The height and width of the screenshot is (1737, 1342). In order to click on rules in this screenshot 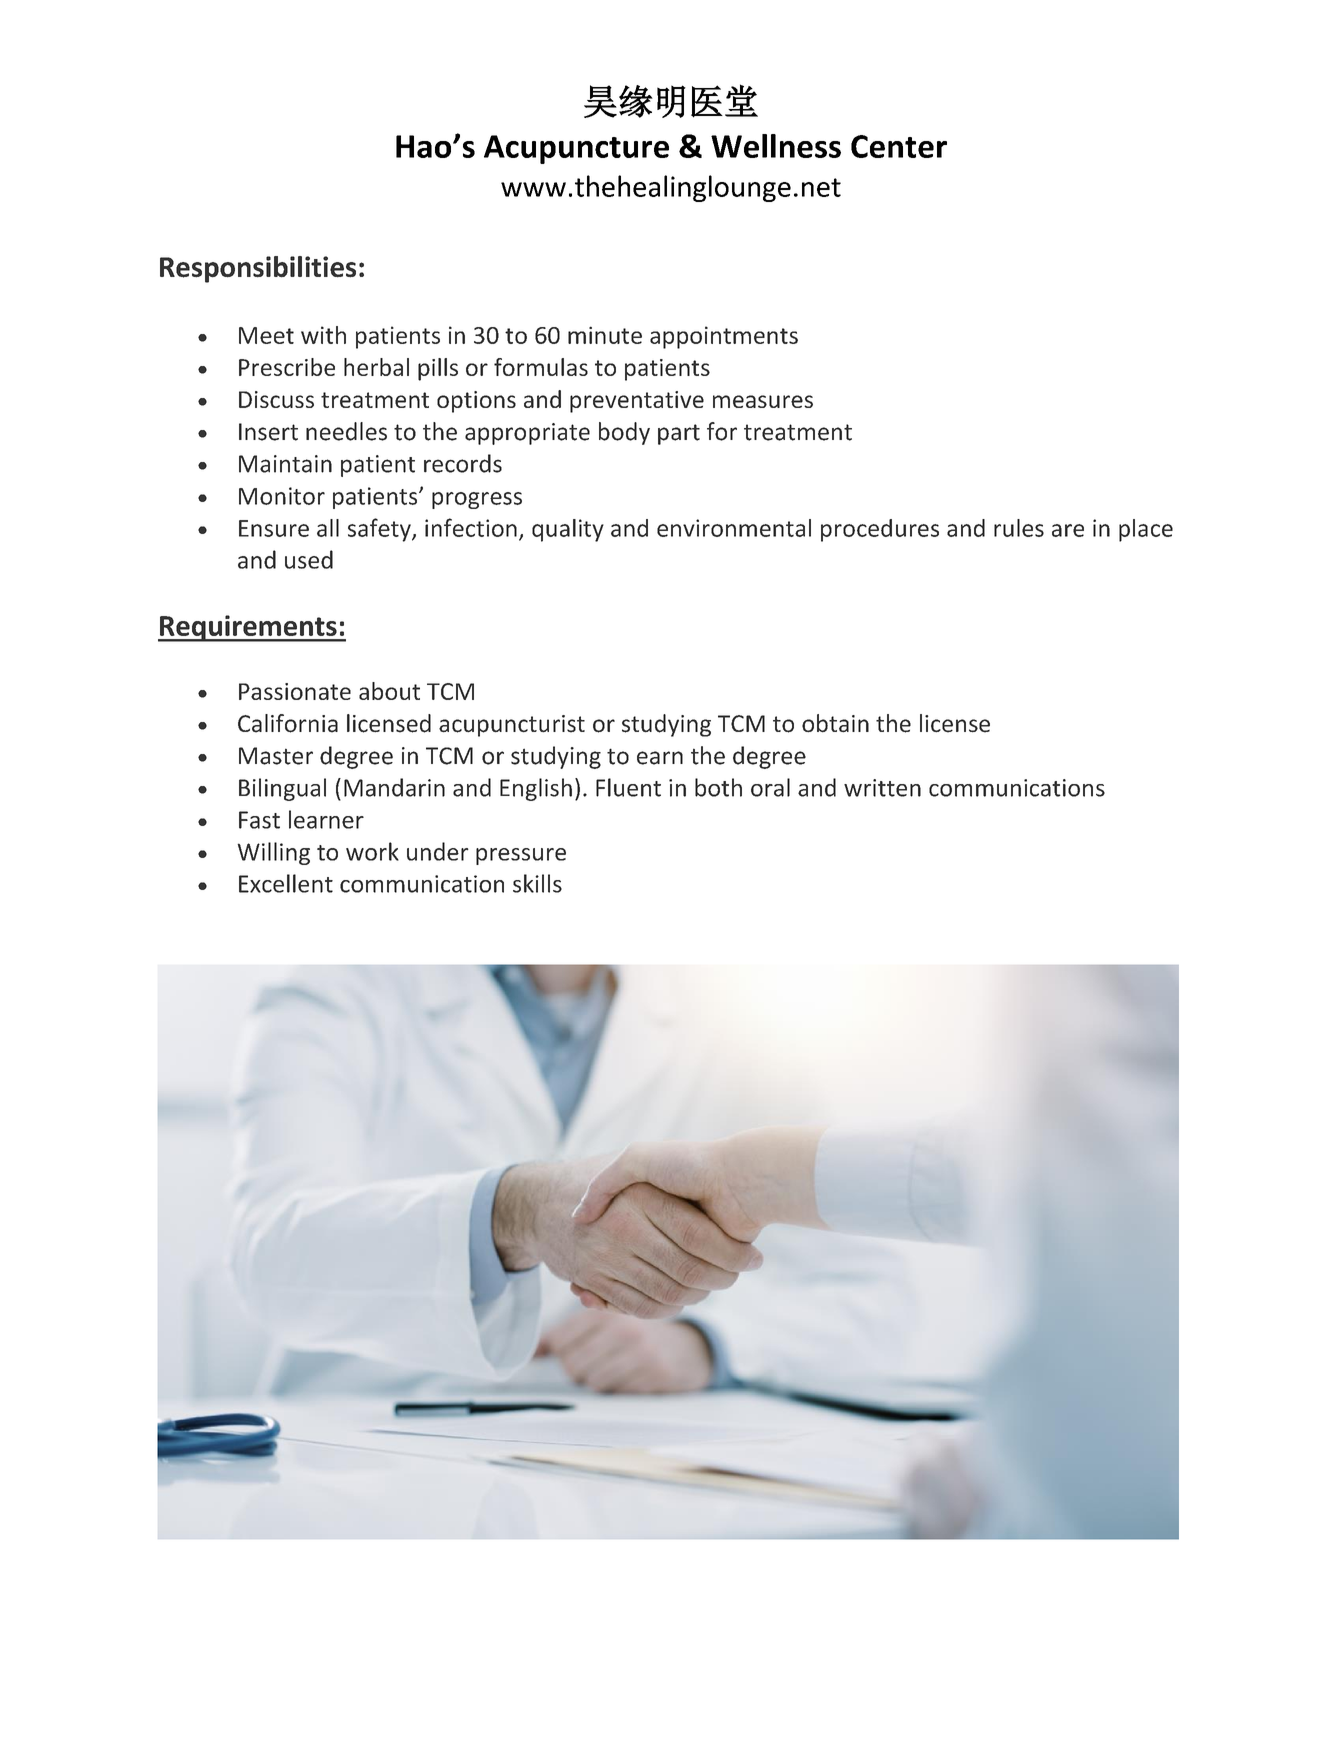, I will do `click(1019, 528)`.
